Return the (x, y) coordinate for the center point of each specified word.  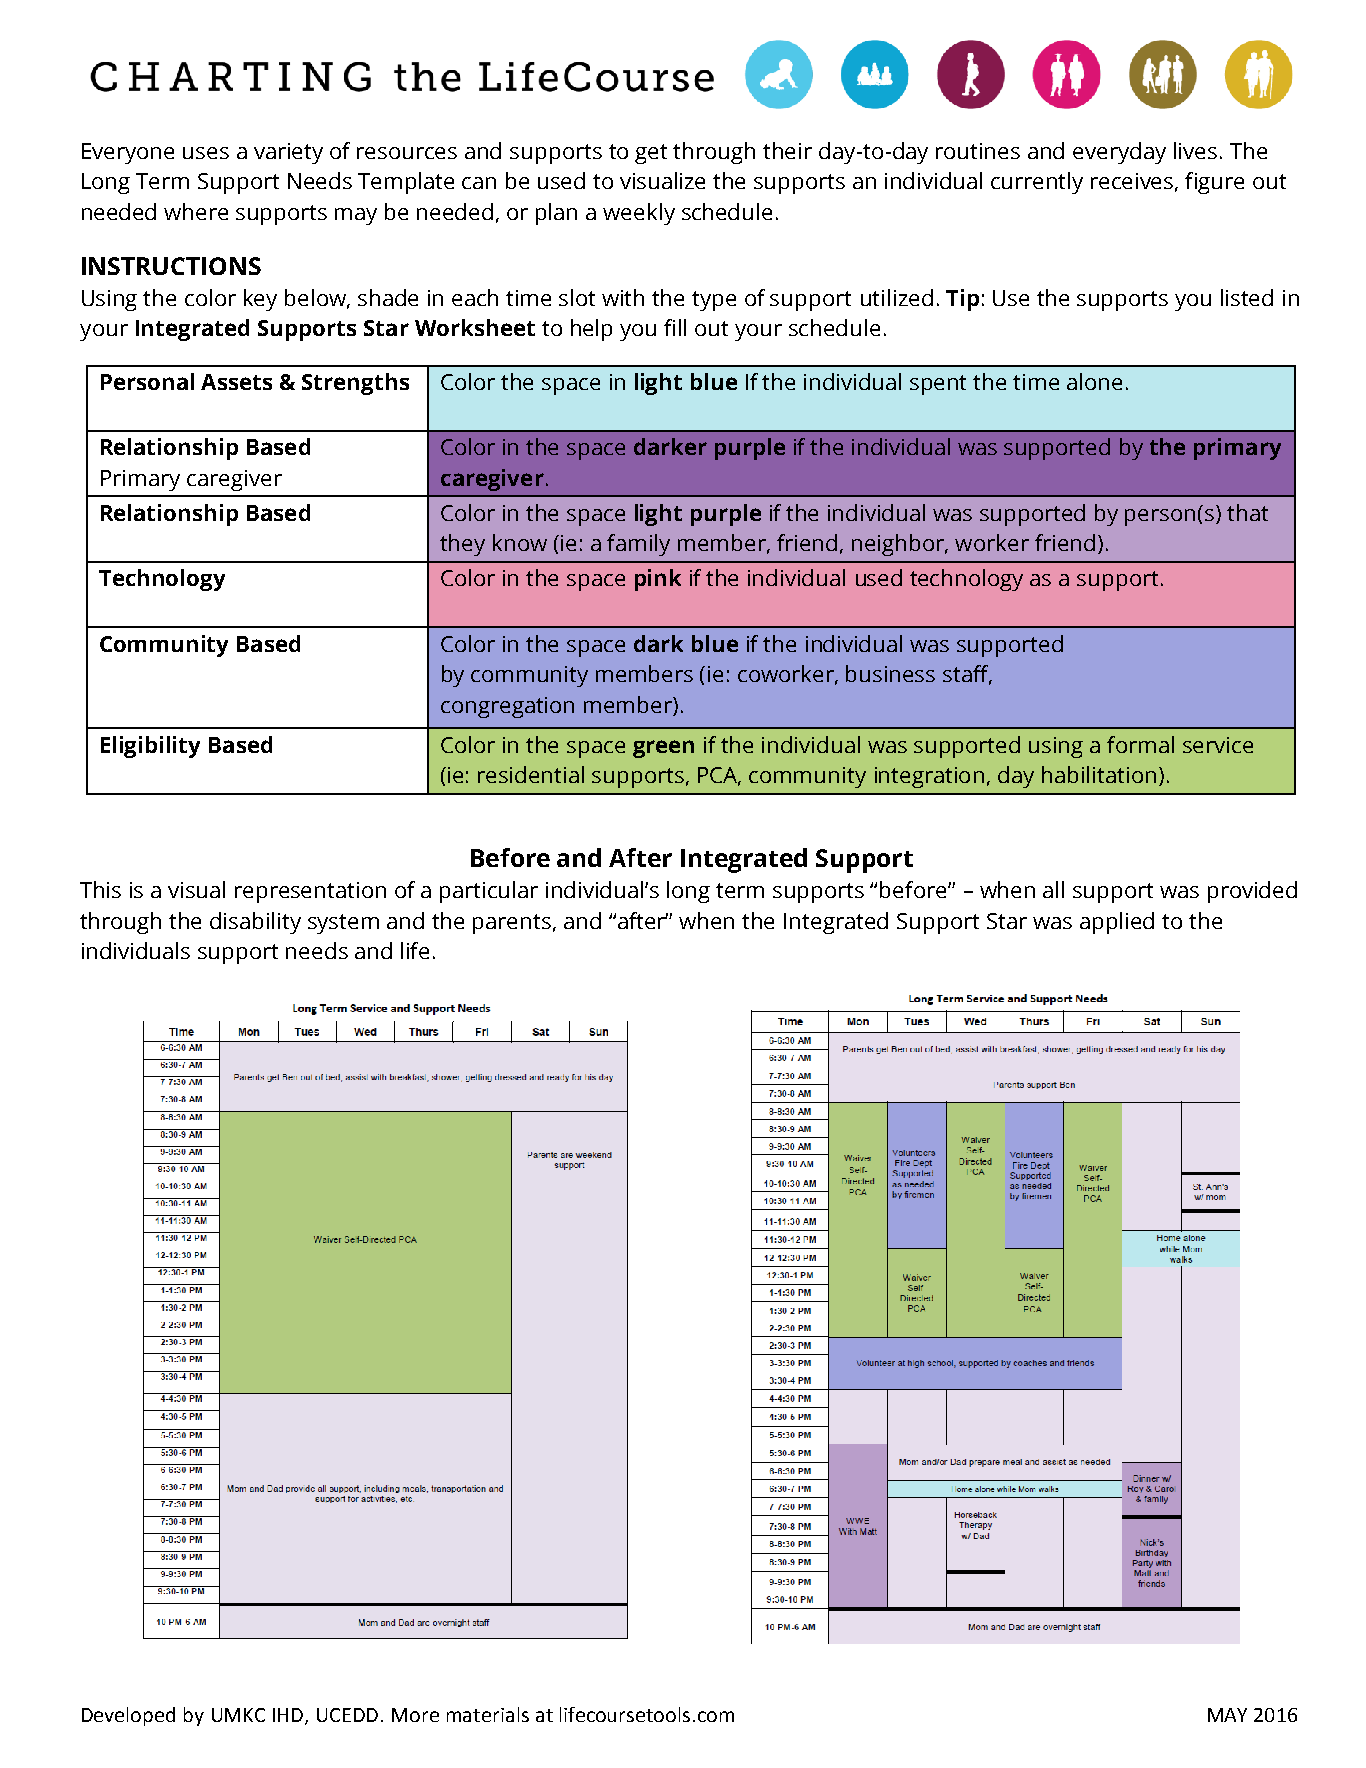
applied (1117, 923)
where (196, 211)
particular (489, 892)
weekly (639, 214)
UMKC (238, 1715)
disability (255, 923)
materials (488, 1714)
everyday (1119, 153)
